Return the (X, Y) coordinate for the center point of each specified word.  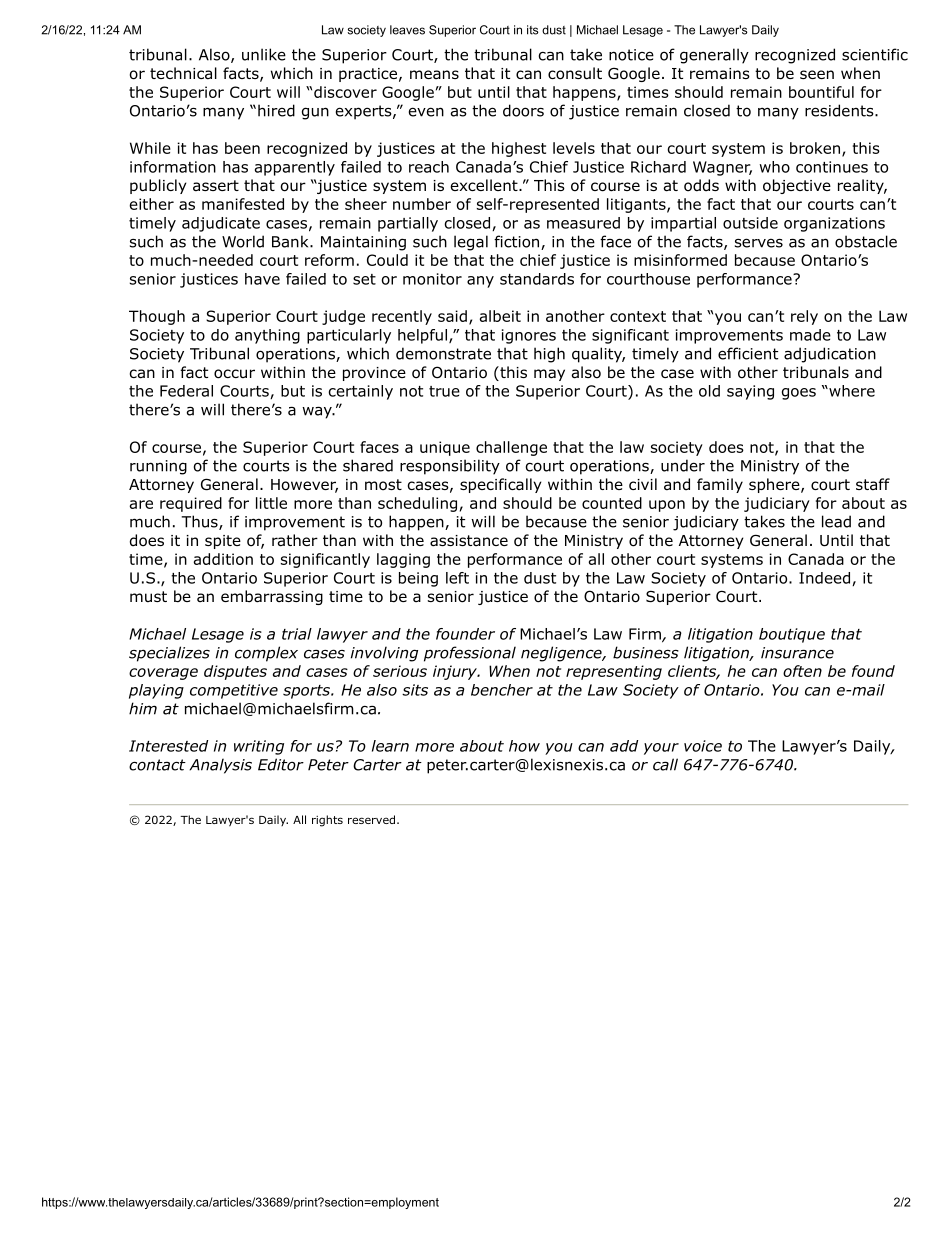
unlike (264, 54)
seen (817, 74)
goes (799, 394)
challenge (511, 448)
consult (575, 73)
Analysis (221, 766)
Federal (186, 391)
